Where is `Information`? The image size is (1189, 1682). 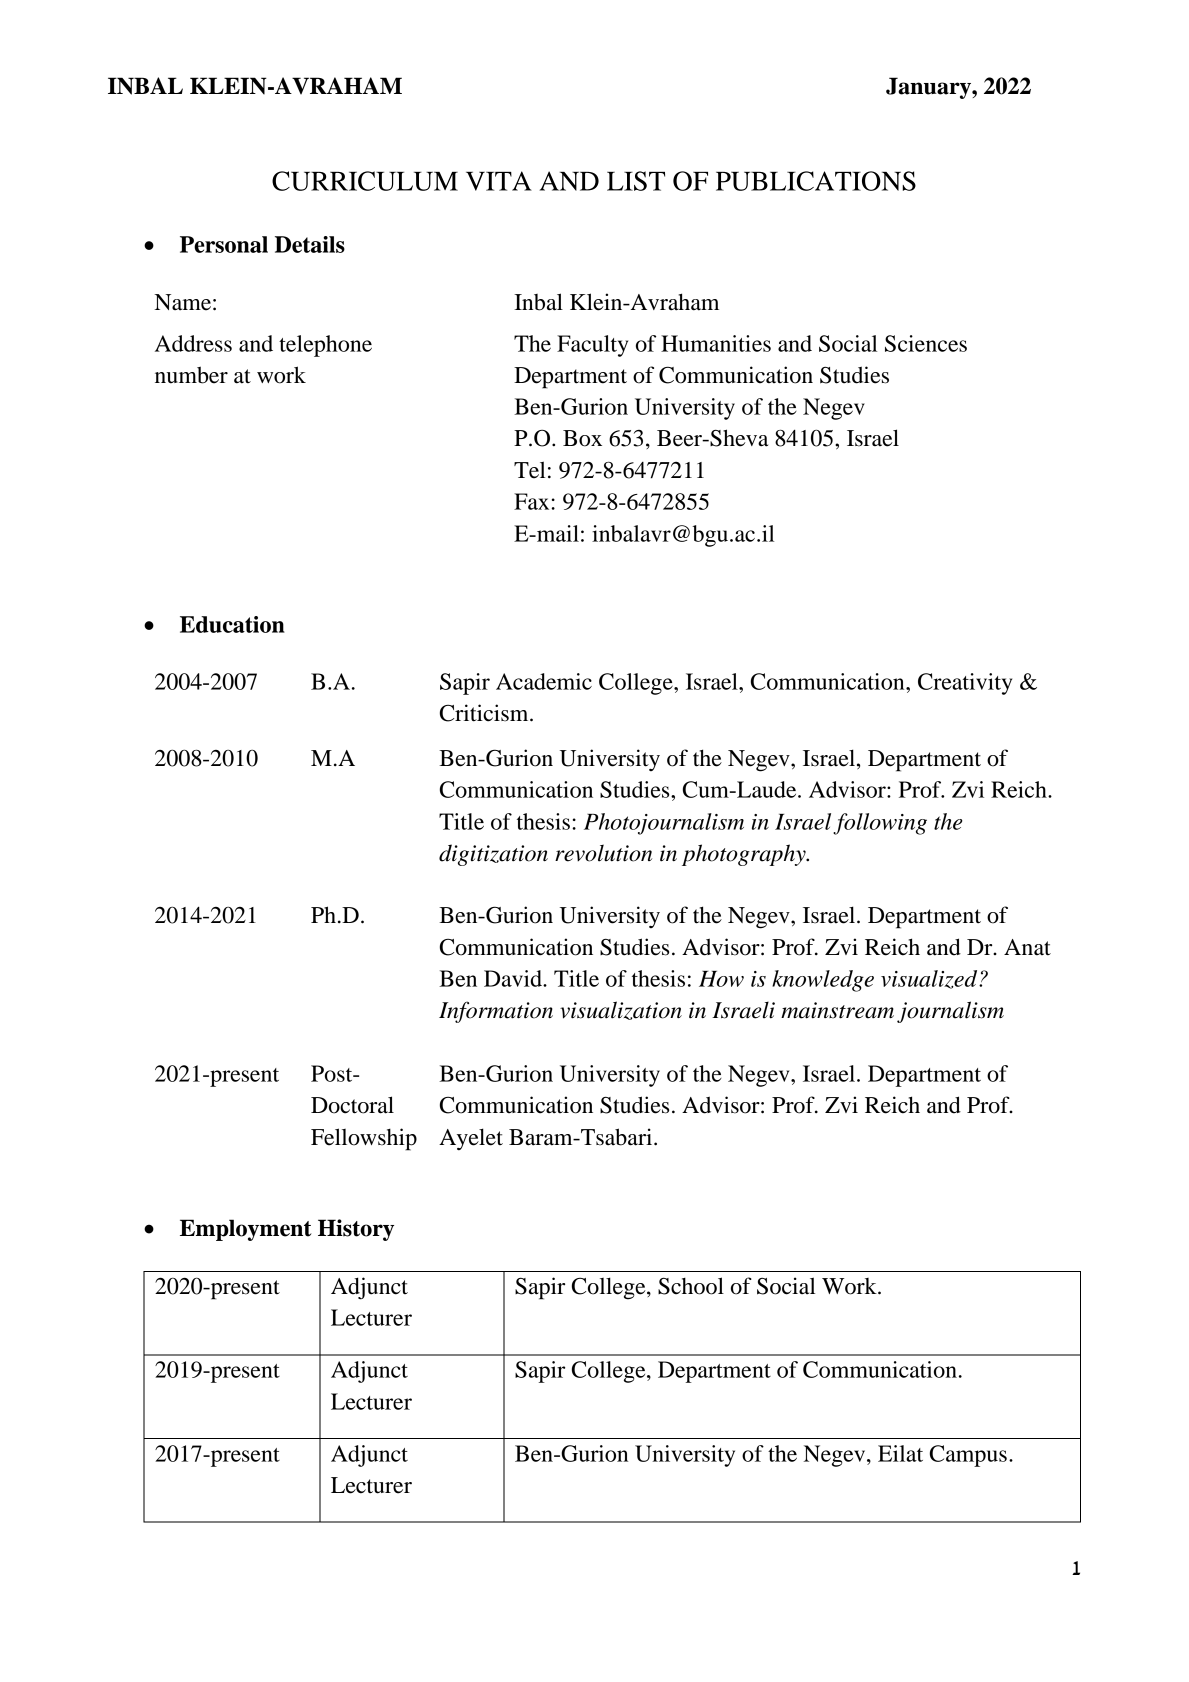 Information is located at coordinates (496, 1012).
